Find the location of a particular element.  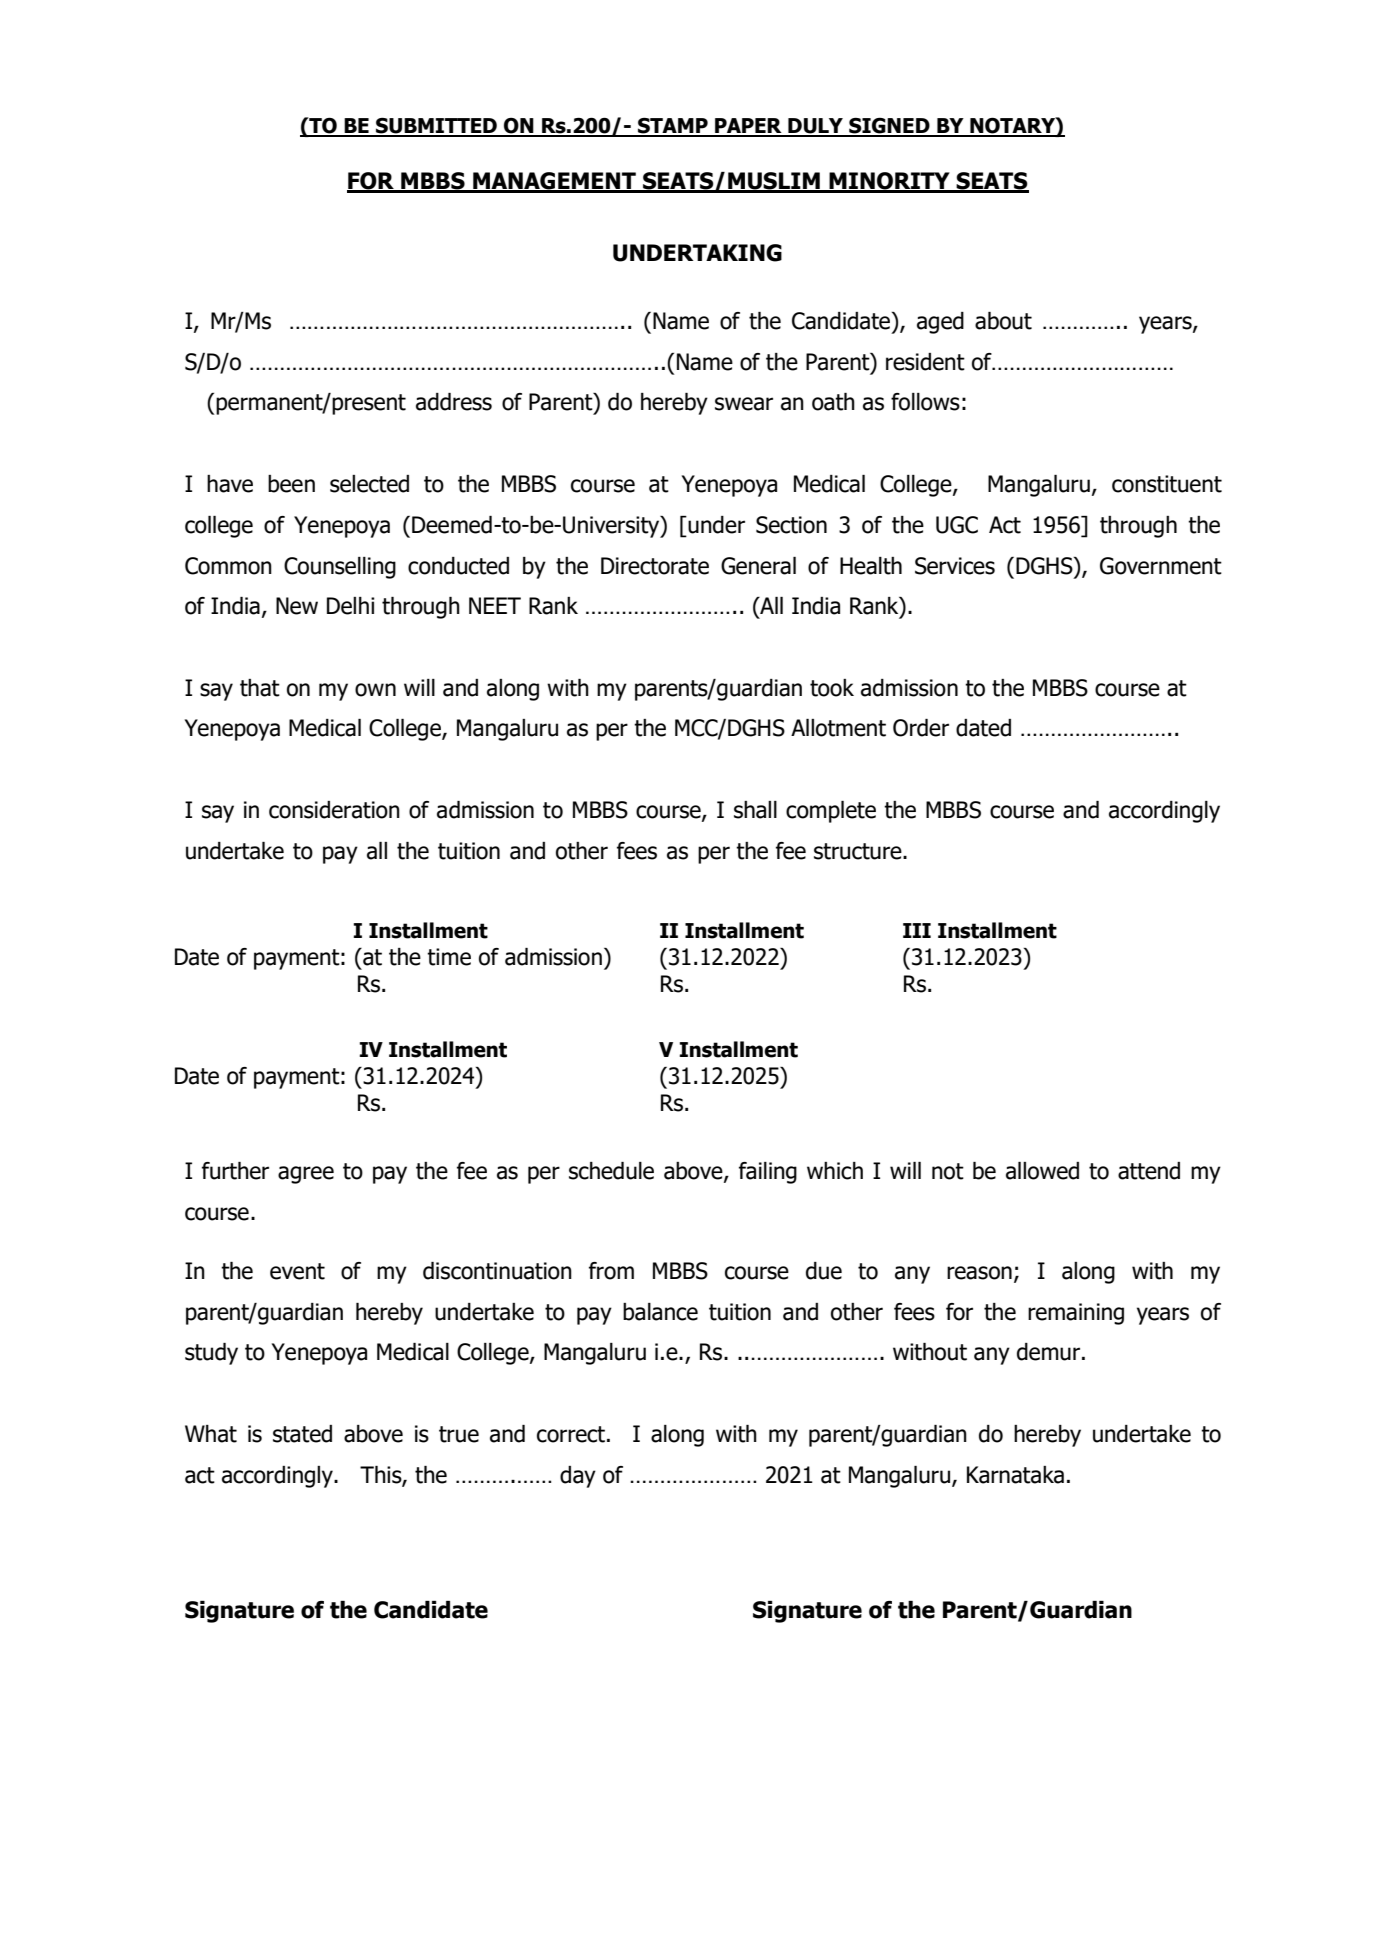

PAPER is located at coordinates (748, 127).
